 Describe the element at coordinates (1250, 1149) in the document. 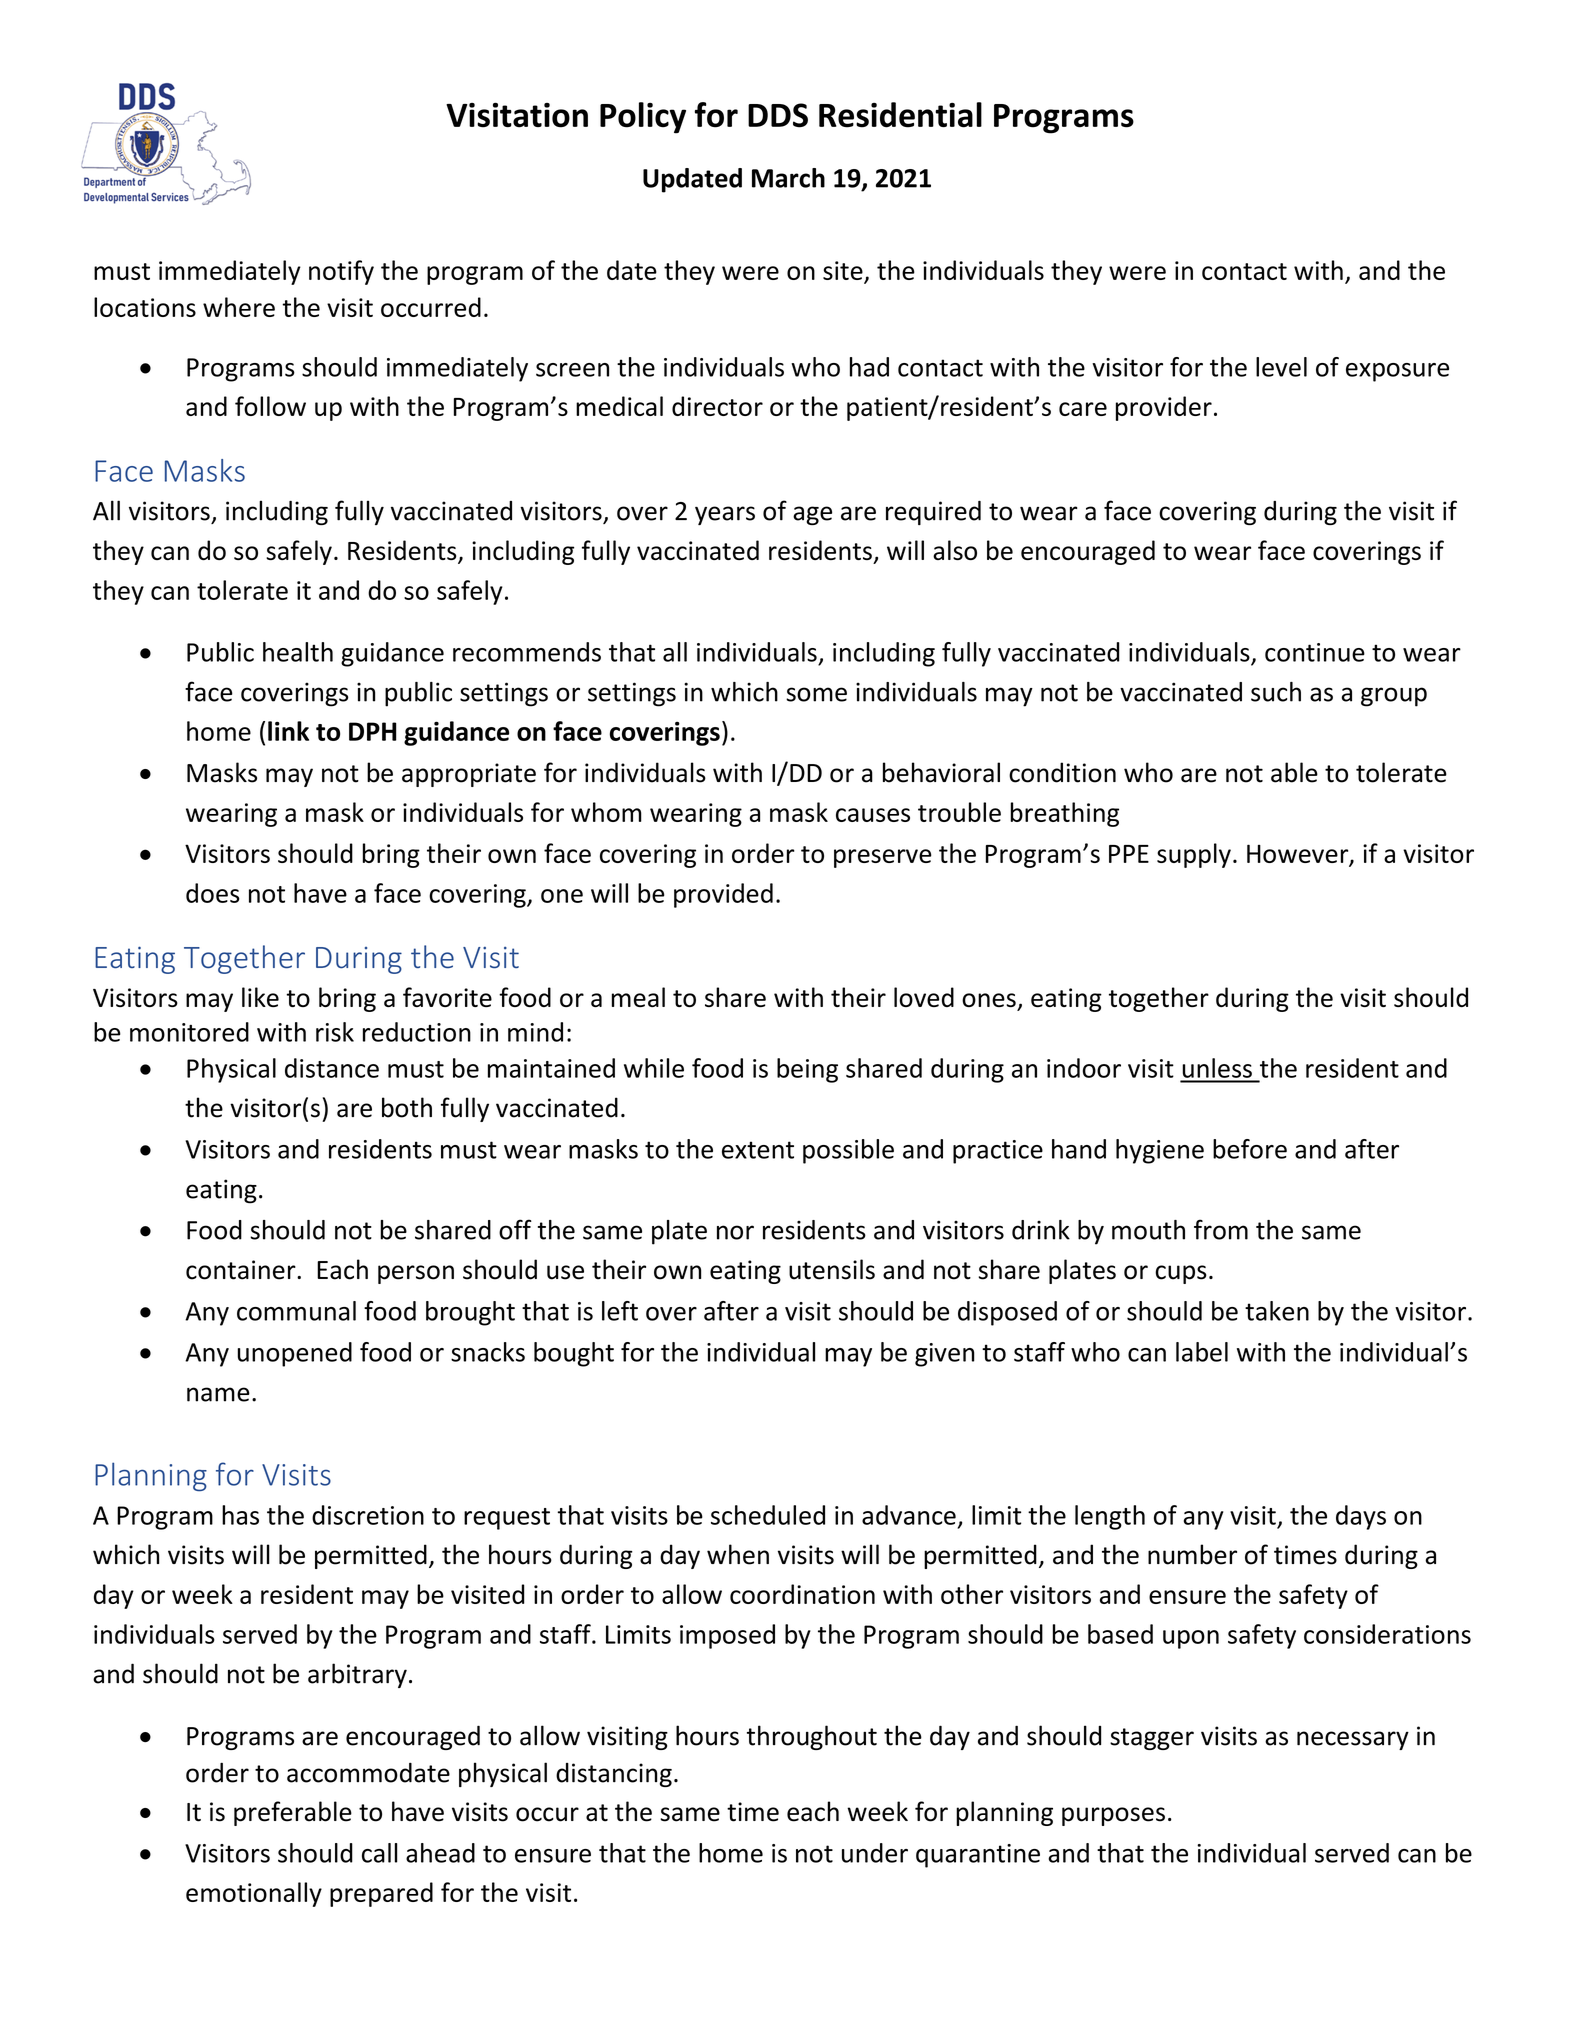

I see `before` at that location.
